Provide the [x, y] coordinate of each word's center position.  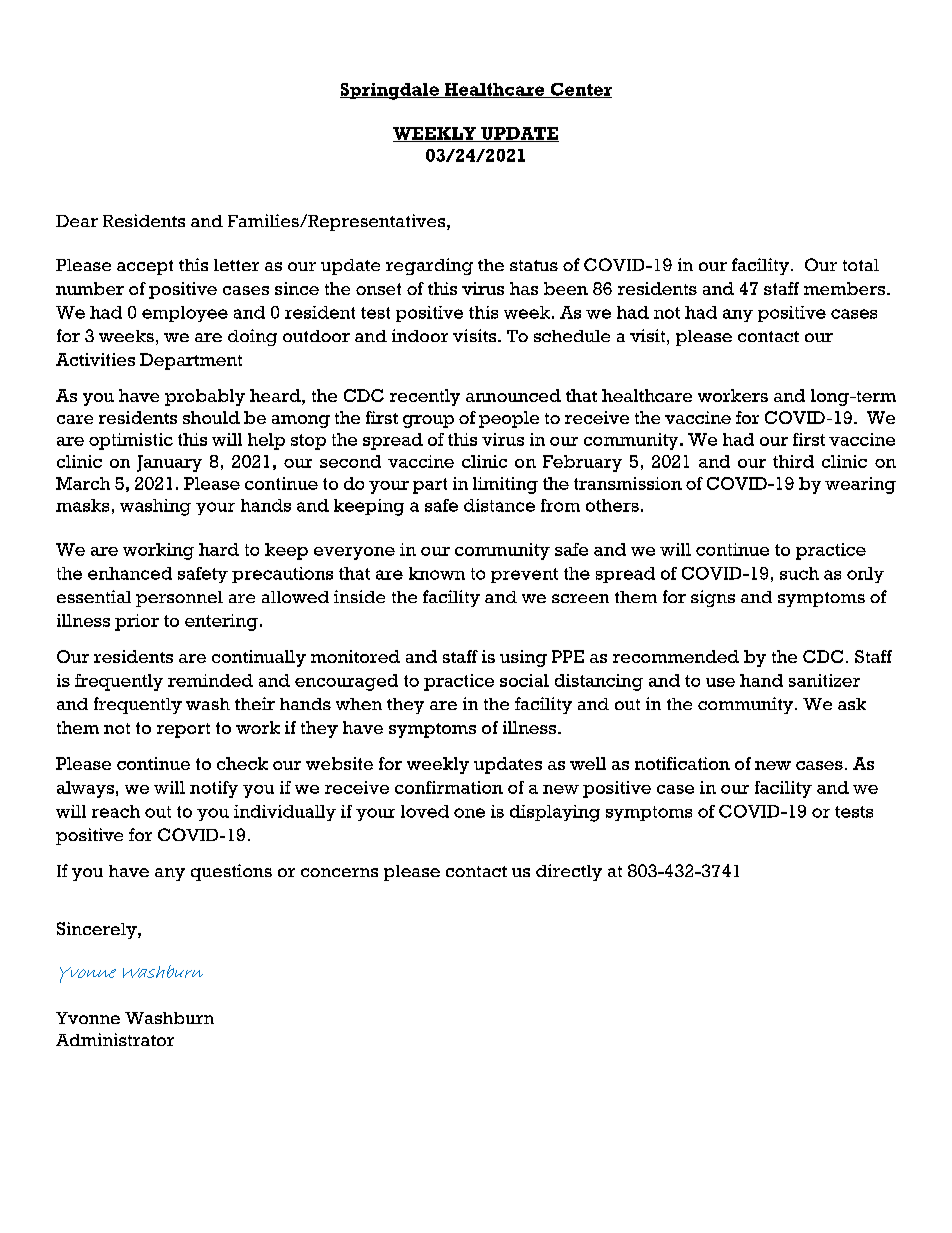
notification [682, 763]
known [437, 573]
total [861, 265]
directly [569, 872]
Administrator [115, 1039]
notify [214, 789]
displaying [555, 813]
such [799, 573]
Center [580, 90]
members [844, 288]
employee [185, 314]
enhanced [130, 573]
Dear [77, 221]
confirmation [449, 787]
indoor [420, 335]
